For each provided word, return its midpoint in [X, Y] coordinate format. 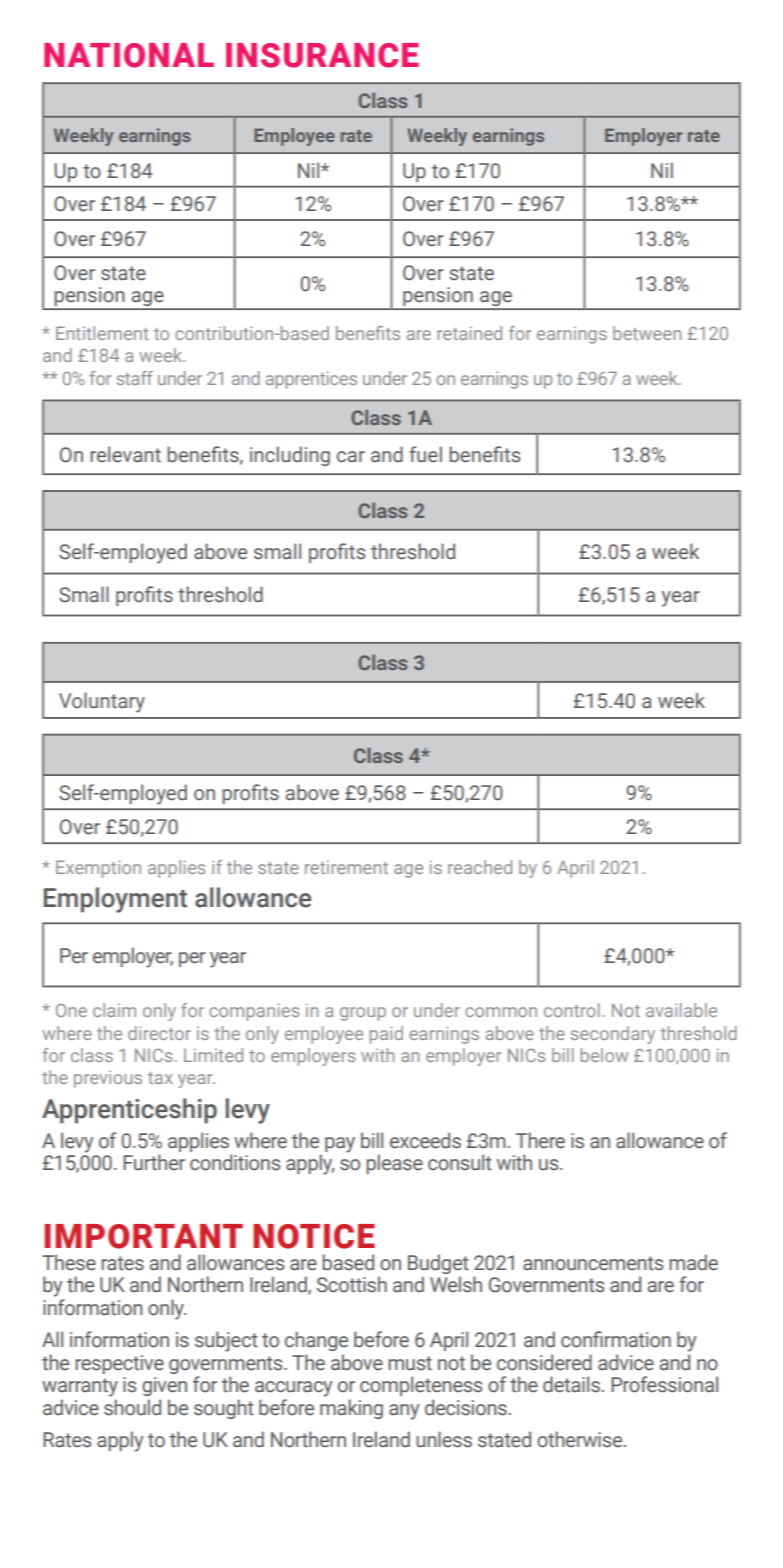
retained [469, 333]
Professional [664, 1384]
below [604, 1055]
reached [480, 867]
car [351, 457]
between [647, 333]
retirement [346, 867]
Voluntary [102, 702]
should [132, 1407]
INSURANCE [322, 55]
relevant [125, 454]
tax [160, 1078]
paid [386, 1035]
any [404, 1412]
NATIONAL [129, 55]
